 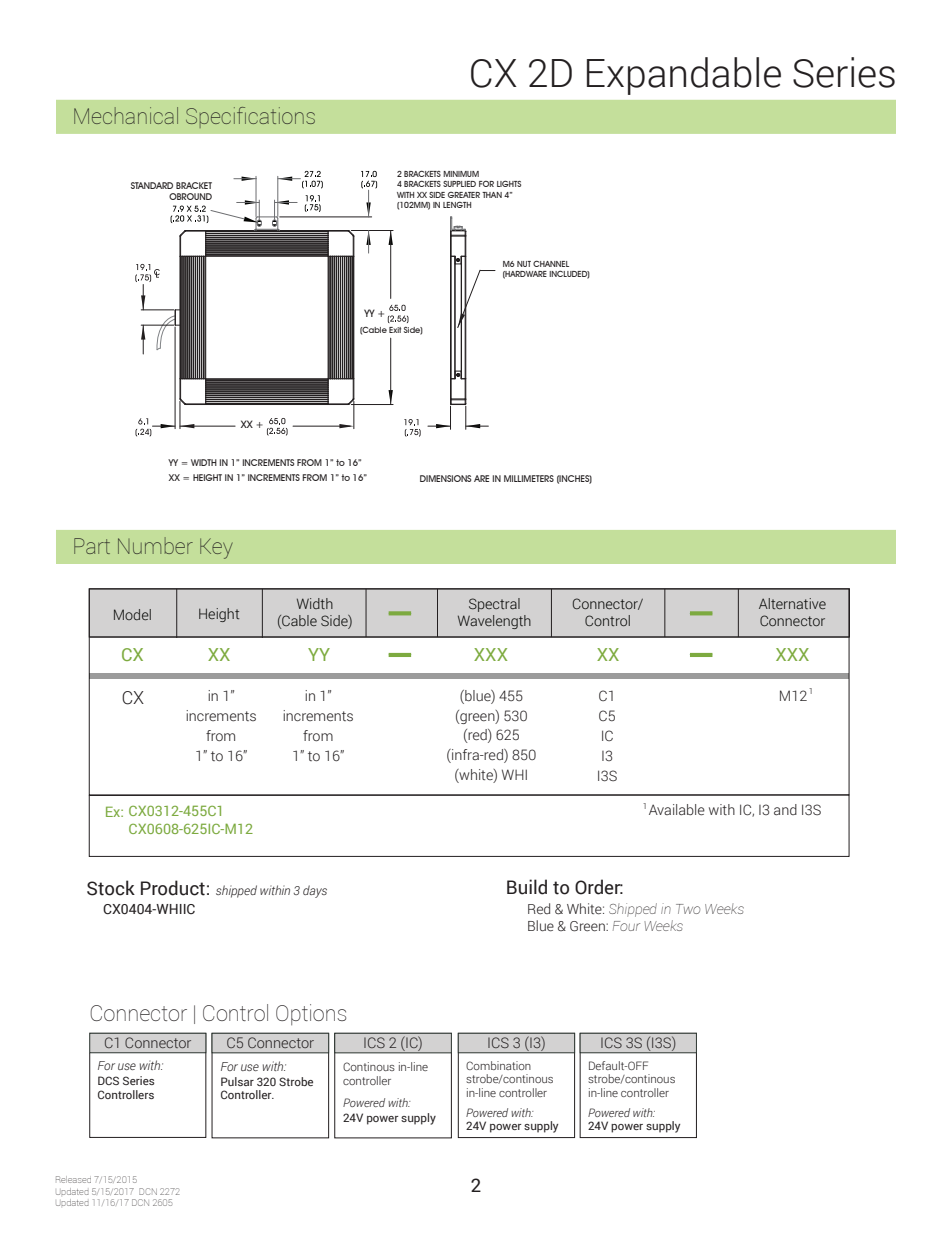 I want to click on Released, so click(x=73, y=1179).
